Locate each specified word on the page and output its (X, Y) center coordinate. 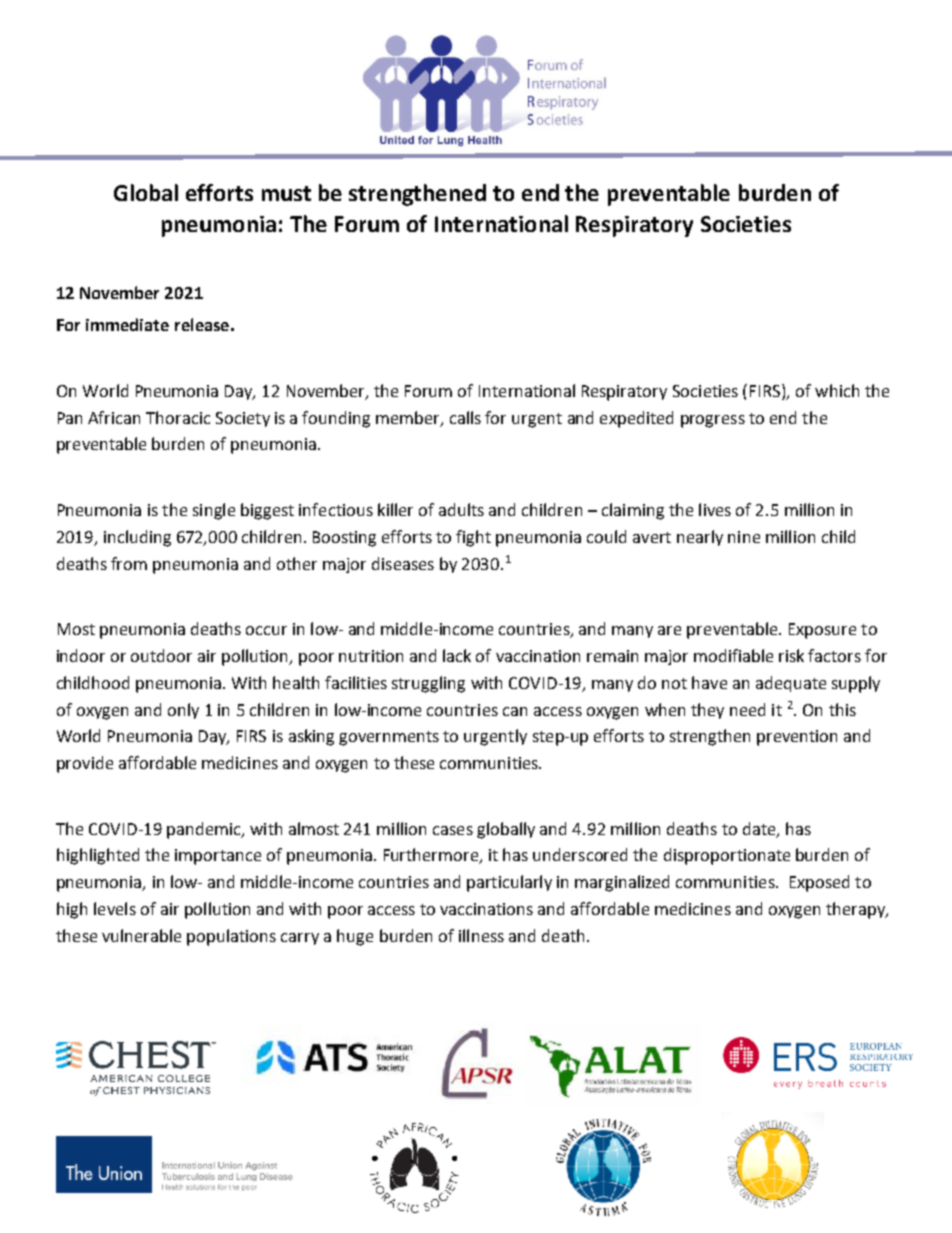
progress (713, 421)
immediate (127, 324)
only (183, 711)
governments (389, 738)
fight (473, 538)
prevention (797, 738)
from (129, 563)
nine (744, 537)
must (286, 193)
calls (465, 417)
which (837, 390)
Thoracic (178, 417)
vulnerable (141, 935)
